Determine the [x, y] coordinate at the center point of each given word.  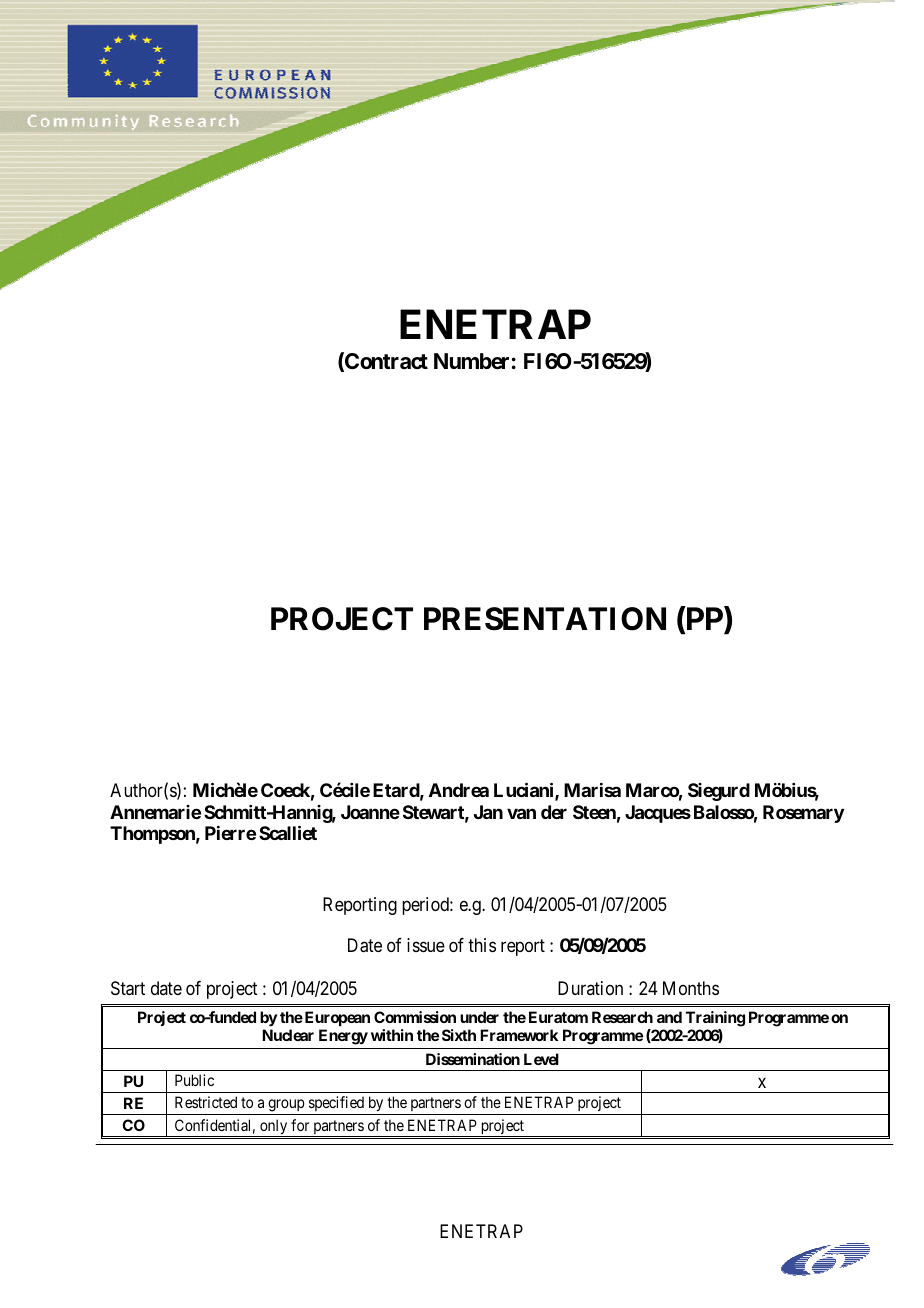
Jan [488, 812]
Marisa [592, 790]
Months [691, 988]
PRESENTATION [545, 619]
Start [128, 988]
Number [471, 361]
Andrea [459, 790]
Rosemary [803, 814]
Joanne [370, 812]
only [274, 1128]
